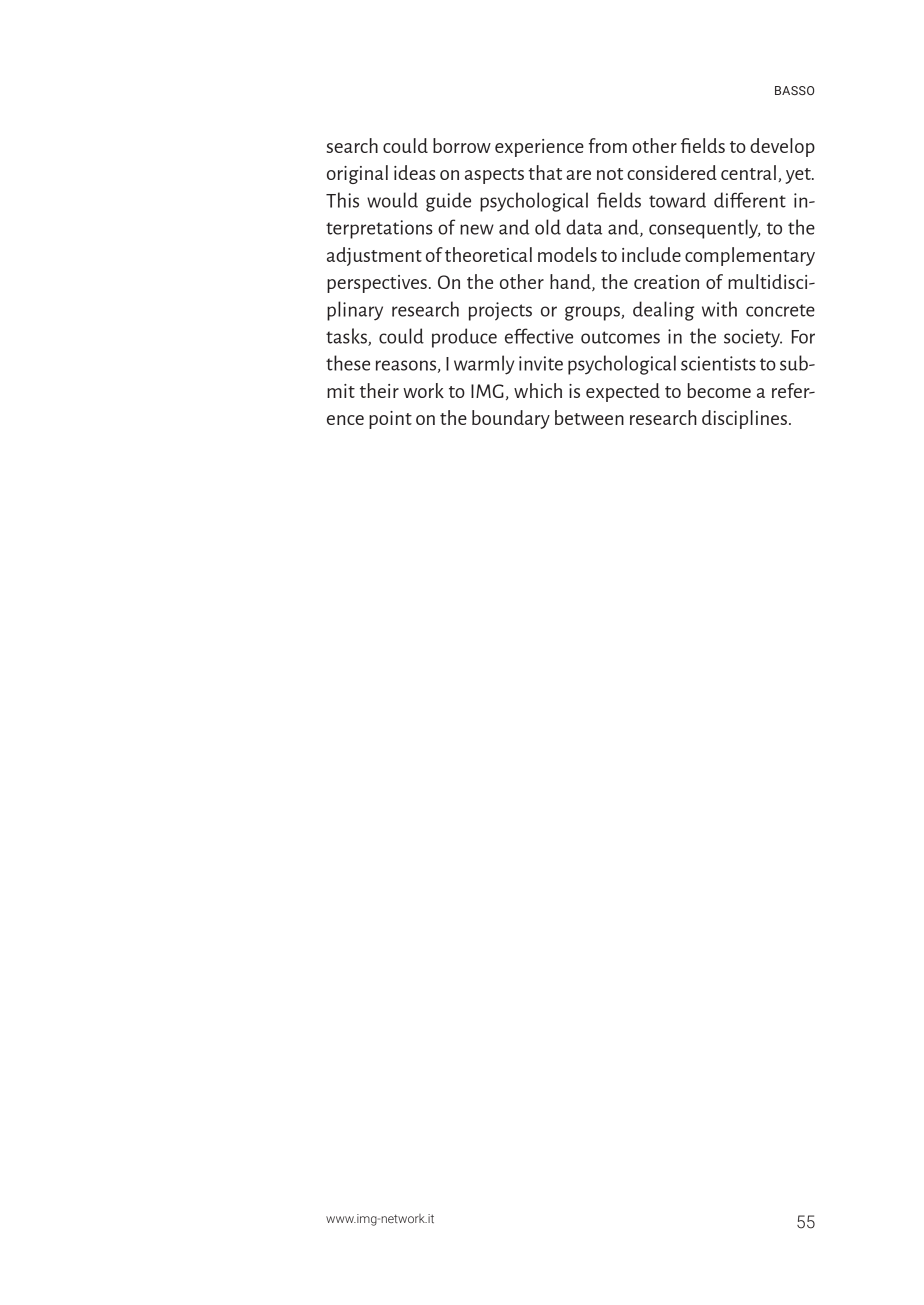 The height and width of the image is (1305, 924). I want to click on between, so click(589, 417).
